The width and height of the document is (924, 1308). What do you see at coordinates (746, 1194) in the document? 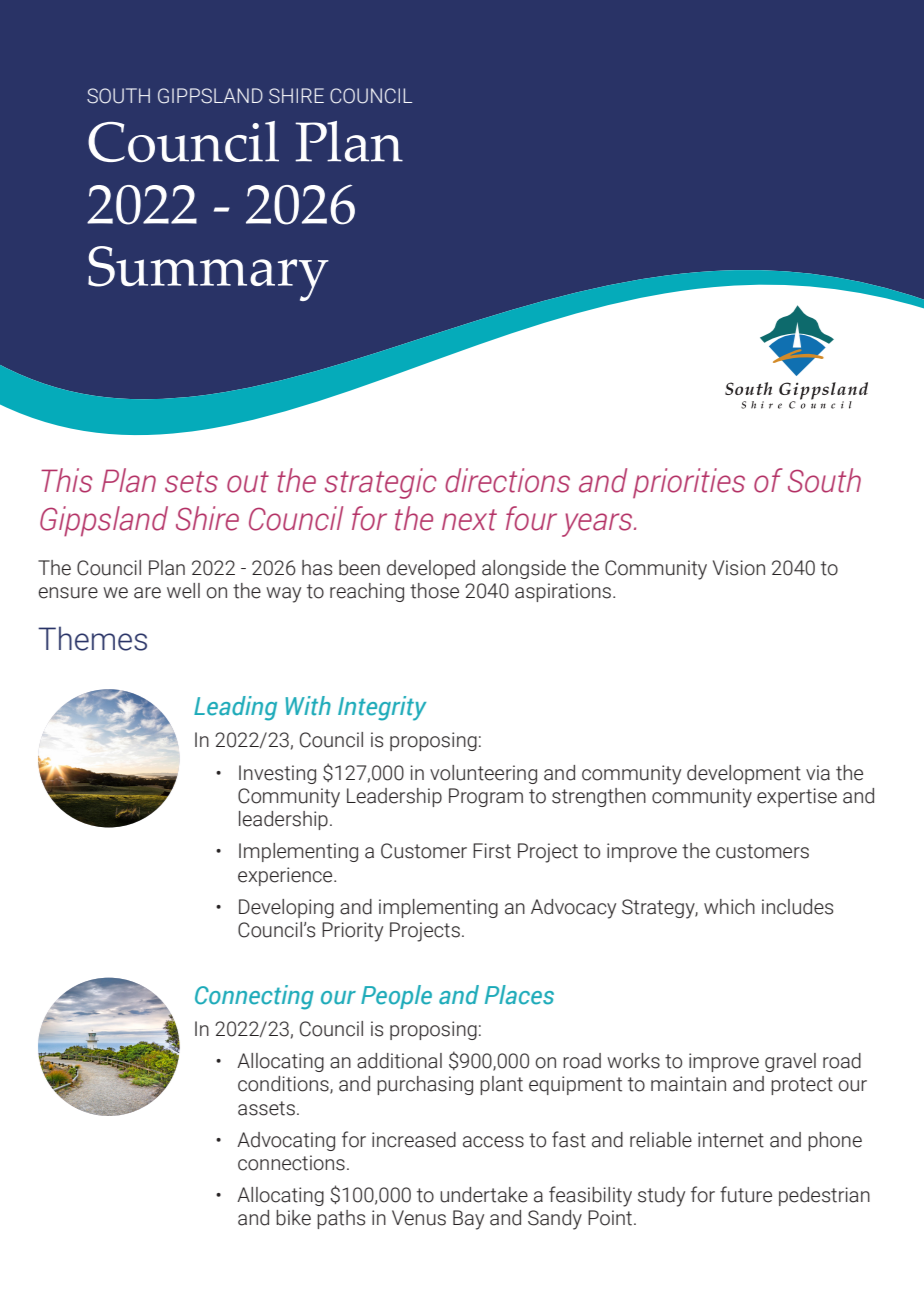
I see `future` at bounding box center [746, 1194].
